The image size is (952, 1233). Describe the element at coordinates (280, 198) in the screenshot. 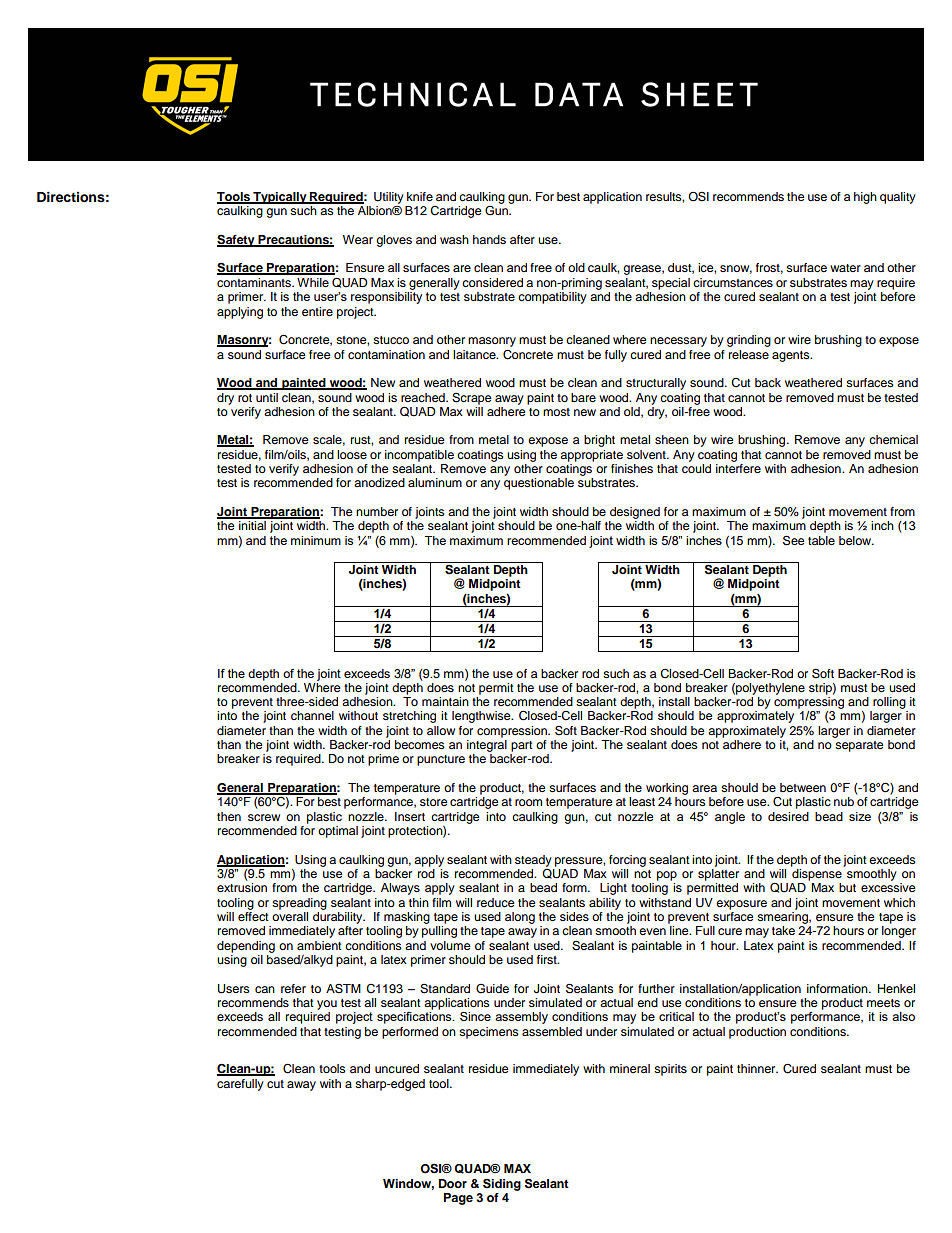

I see `Typically` at that location.
